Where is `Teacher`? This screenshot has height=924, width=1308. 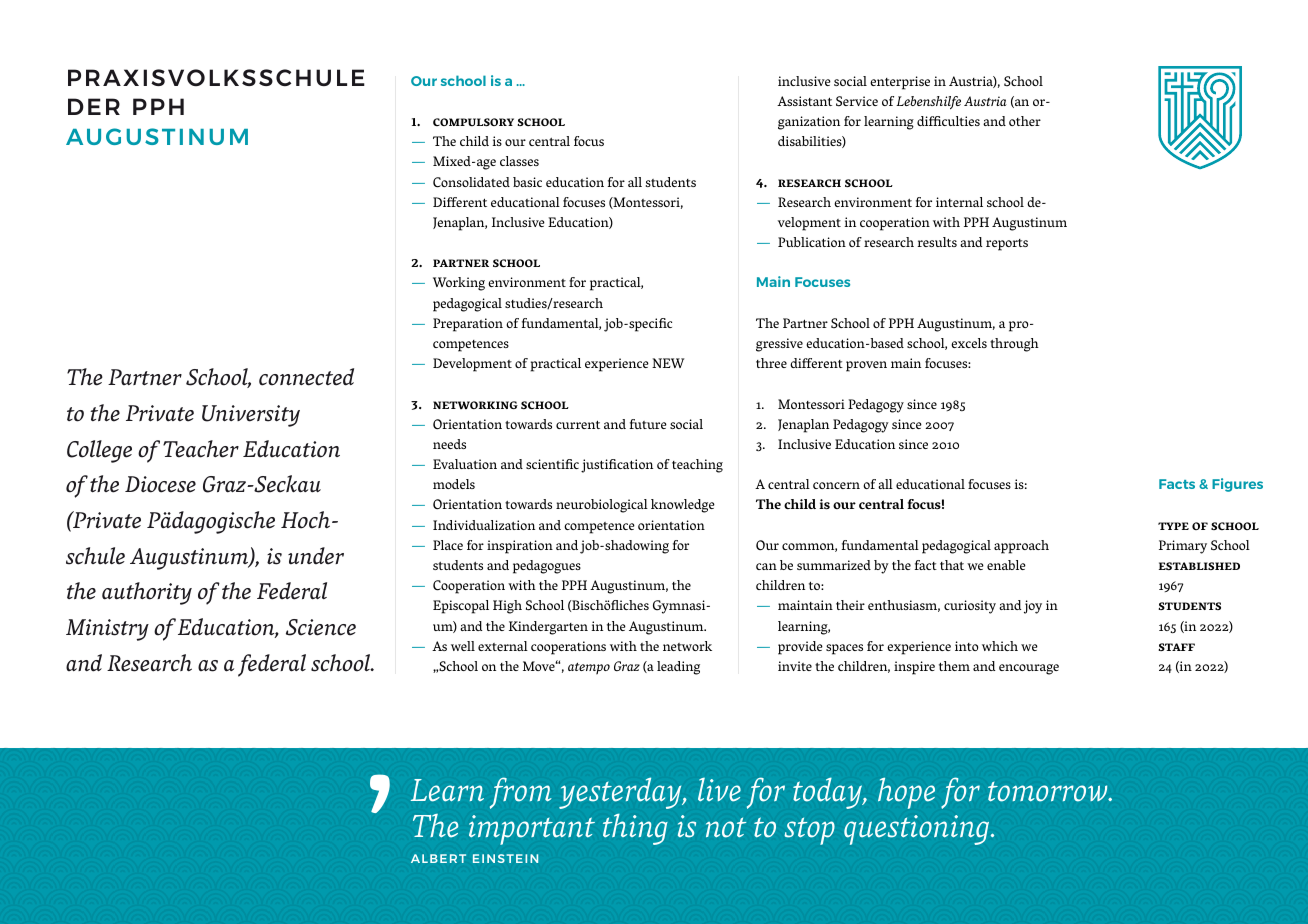
Teacher is located at coordinates (201, 449).
